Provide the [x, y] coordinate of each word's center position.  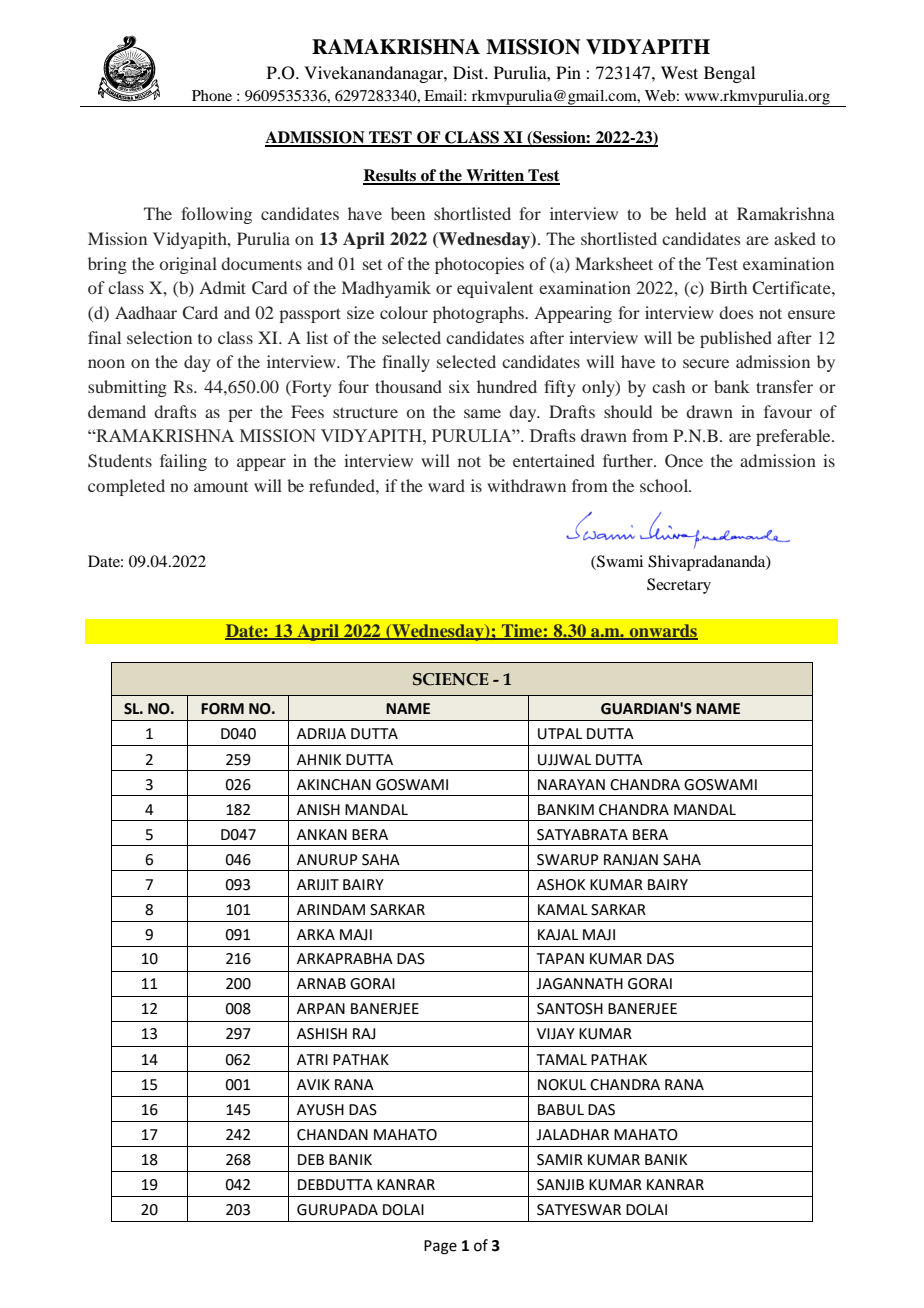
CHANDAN [332, 1135]
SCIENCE [451, 679]
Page [440, 1247]
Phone [212, 95]
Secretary [679, 586]
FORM [222, 709]
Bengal [729, 74]
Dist [469, 72]
